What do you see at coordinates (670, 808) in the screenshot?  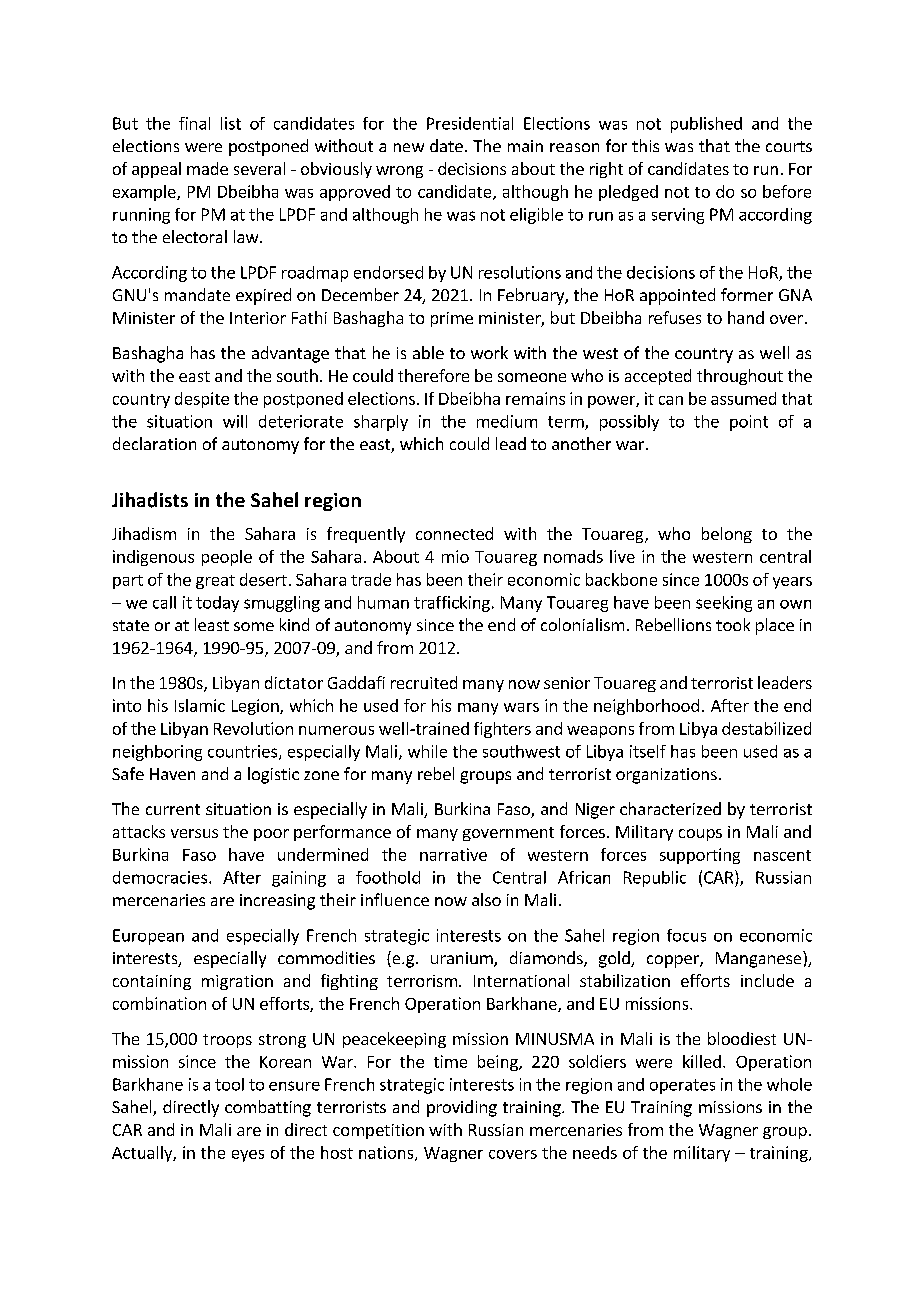 I see `characterized` at bounding box center [670, 808].
